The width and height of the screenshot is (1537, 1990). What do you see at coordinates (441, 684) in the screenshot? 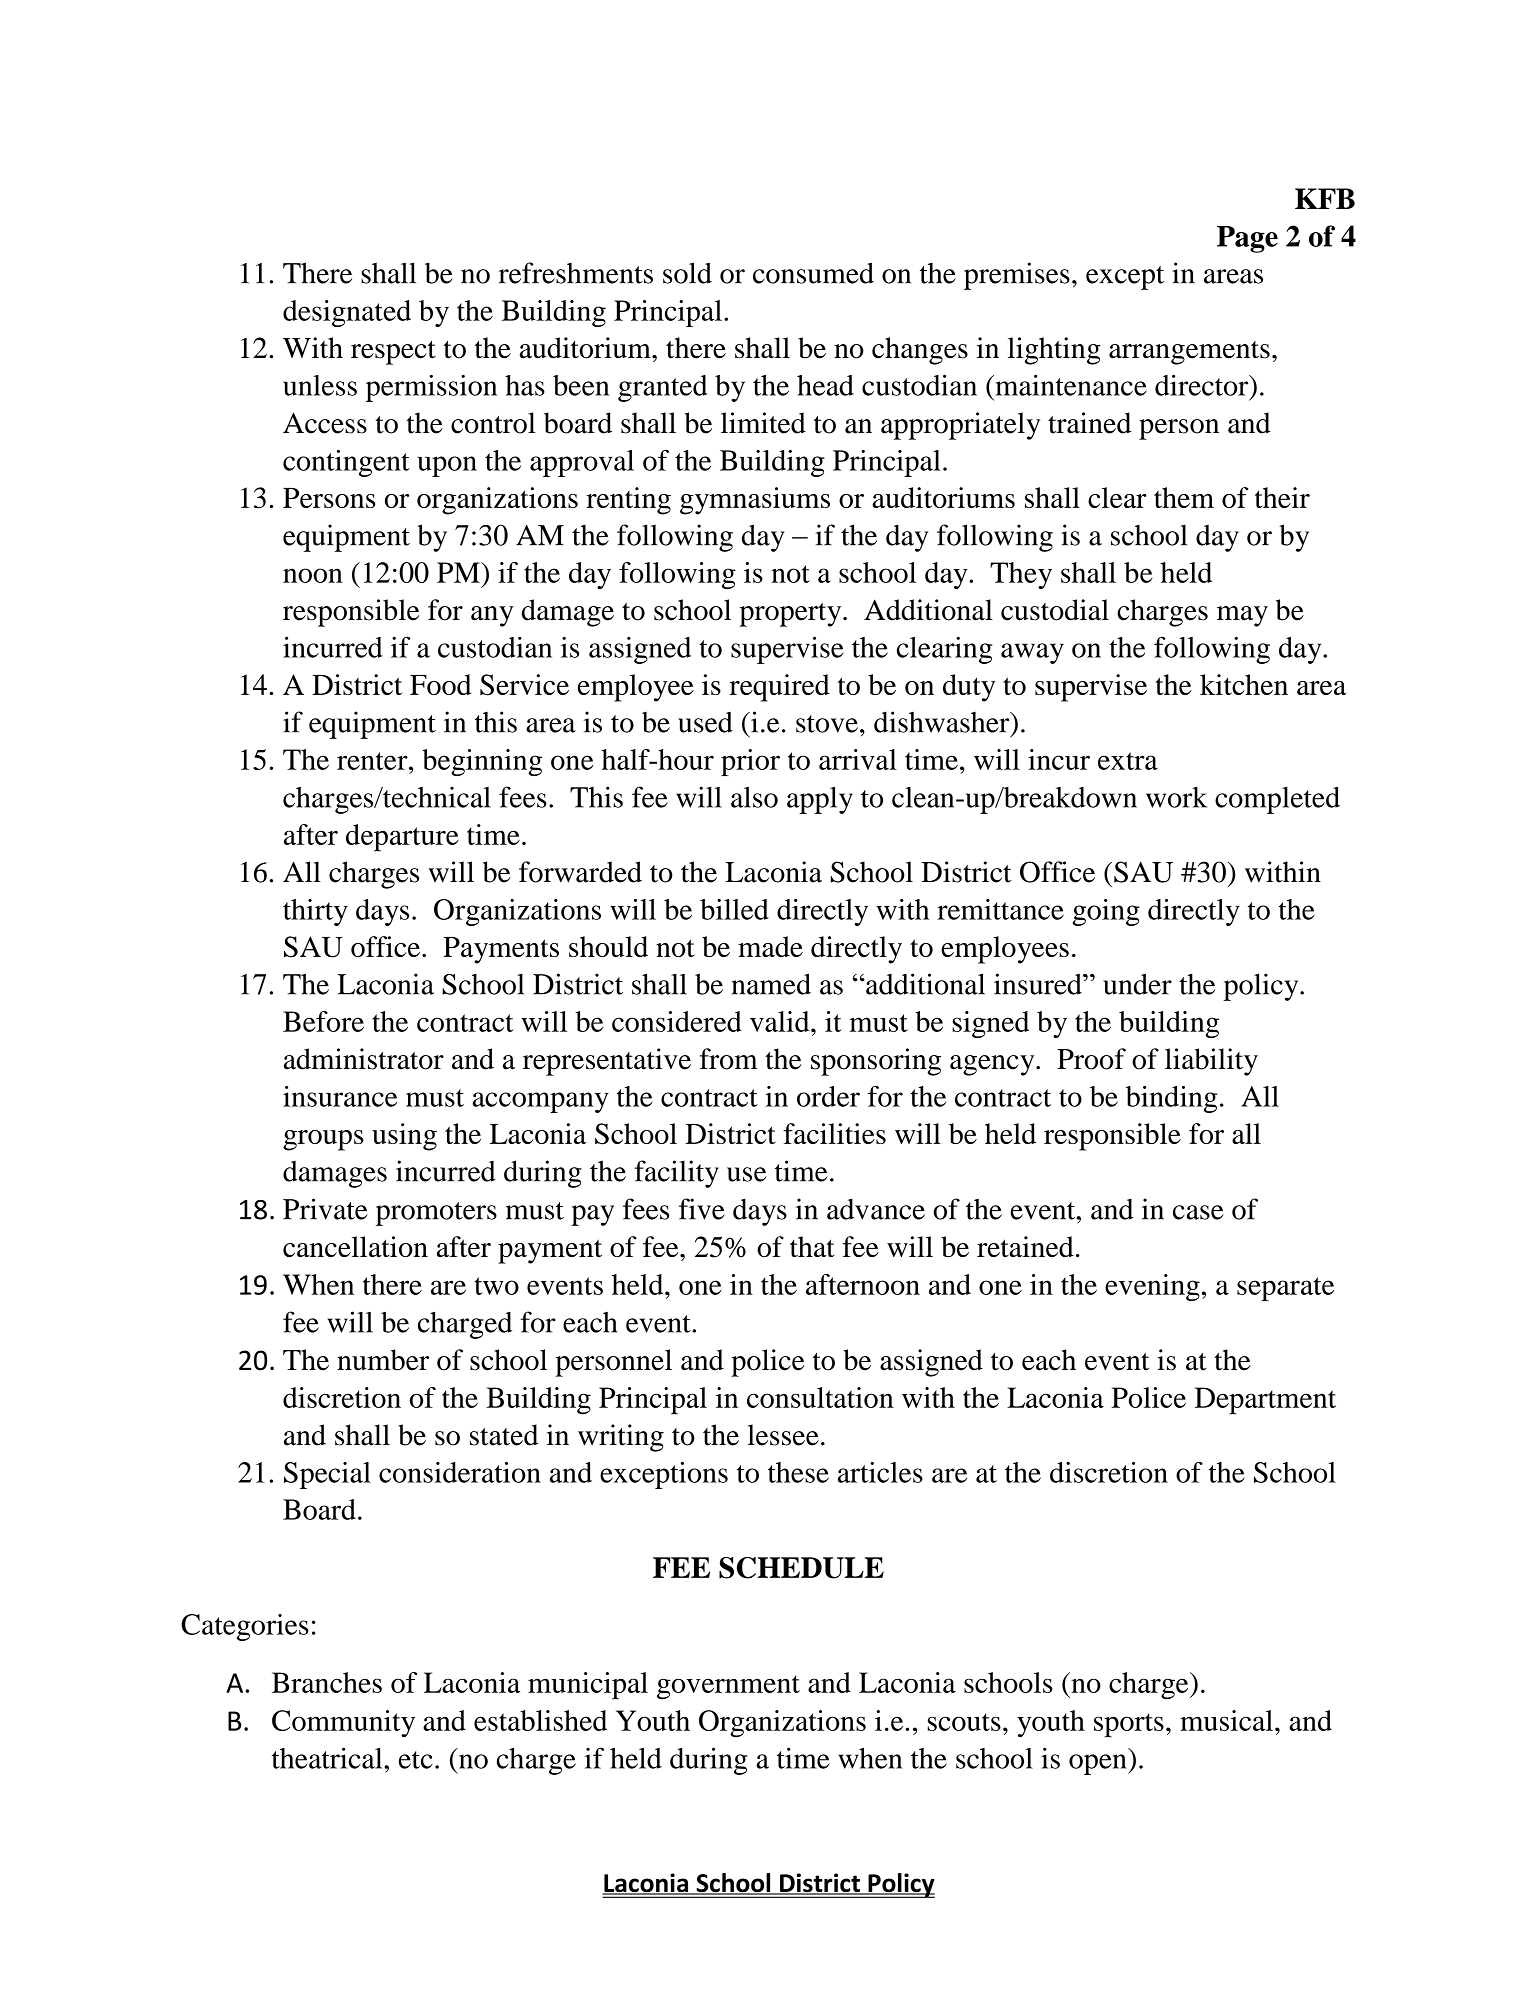
I see `Food` at bounding box center [441, 684].
